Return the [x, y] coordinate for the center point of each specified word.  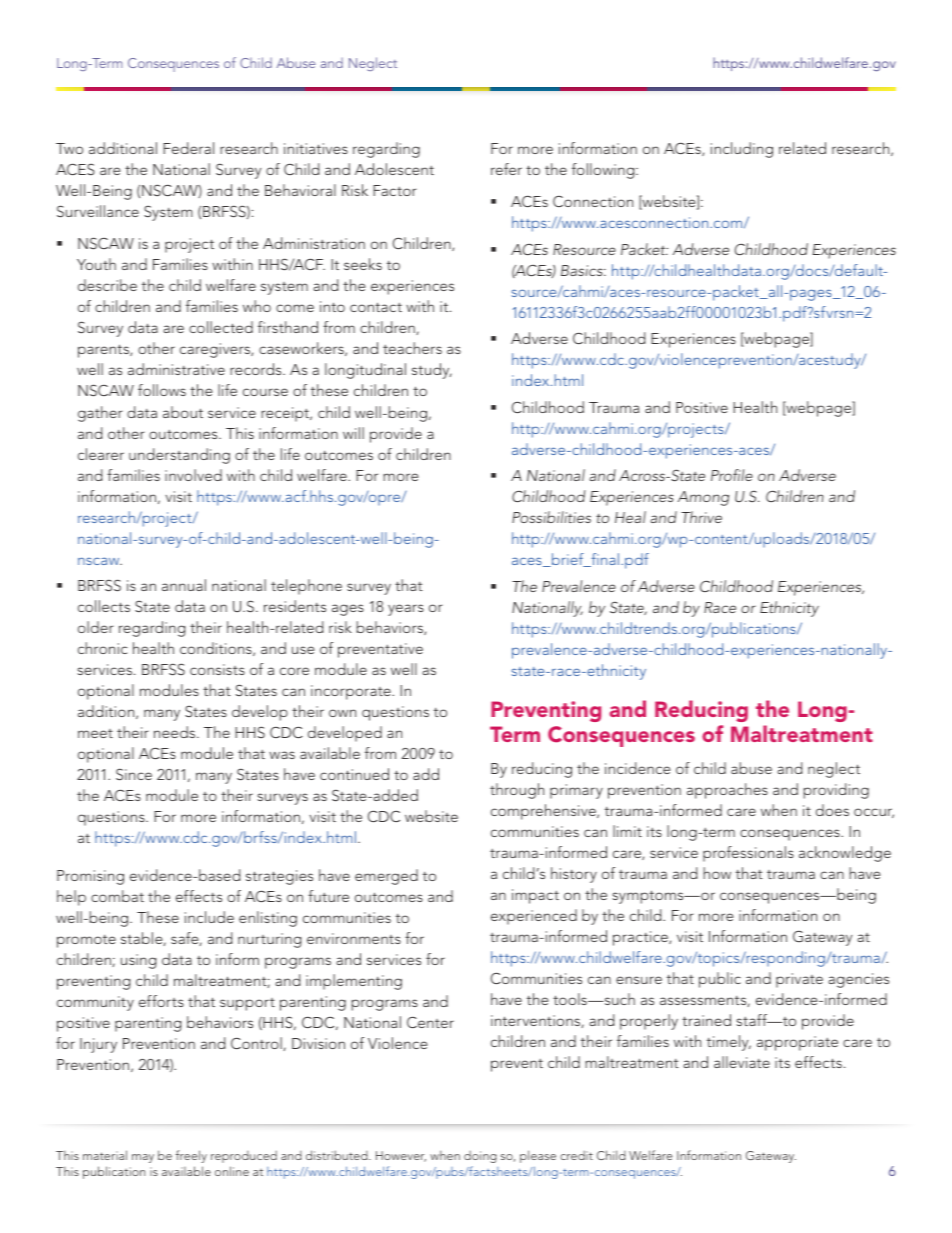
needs [176, 732]
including [742, 150]
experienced [534, 917]
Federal [188, 148]
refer [506, 169]
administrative [176, 369]
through [517, 791]
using [138, 961]
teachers [412, 348]
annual [184, 585]
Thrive [701, 517]
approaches [727, 791]
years [406, 610]
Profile [732, 475]
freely [191, 1156]
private [799, 980]
